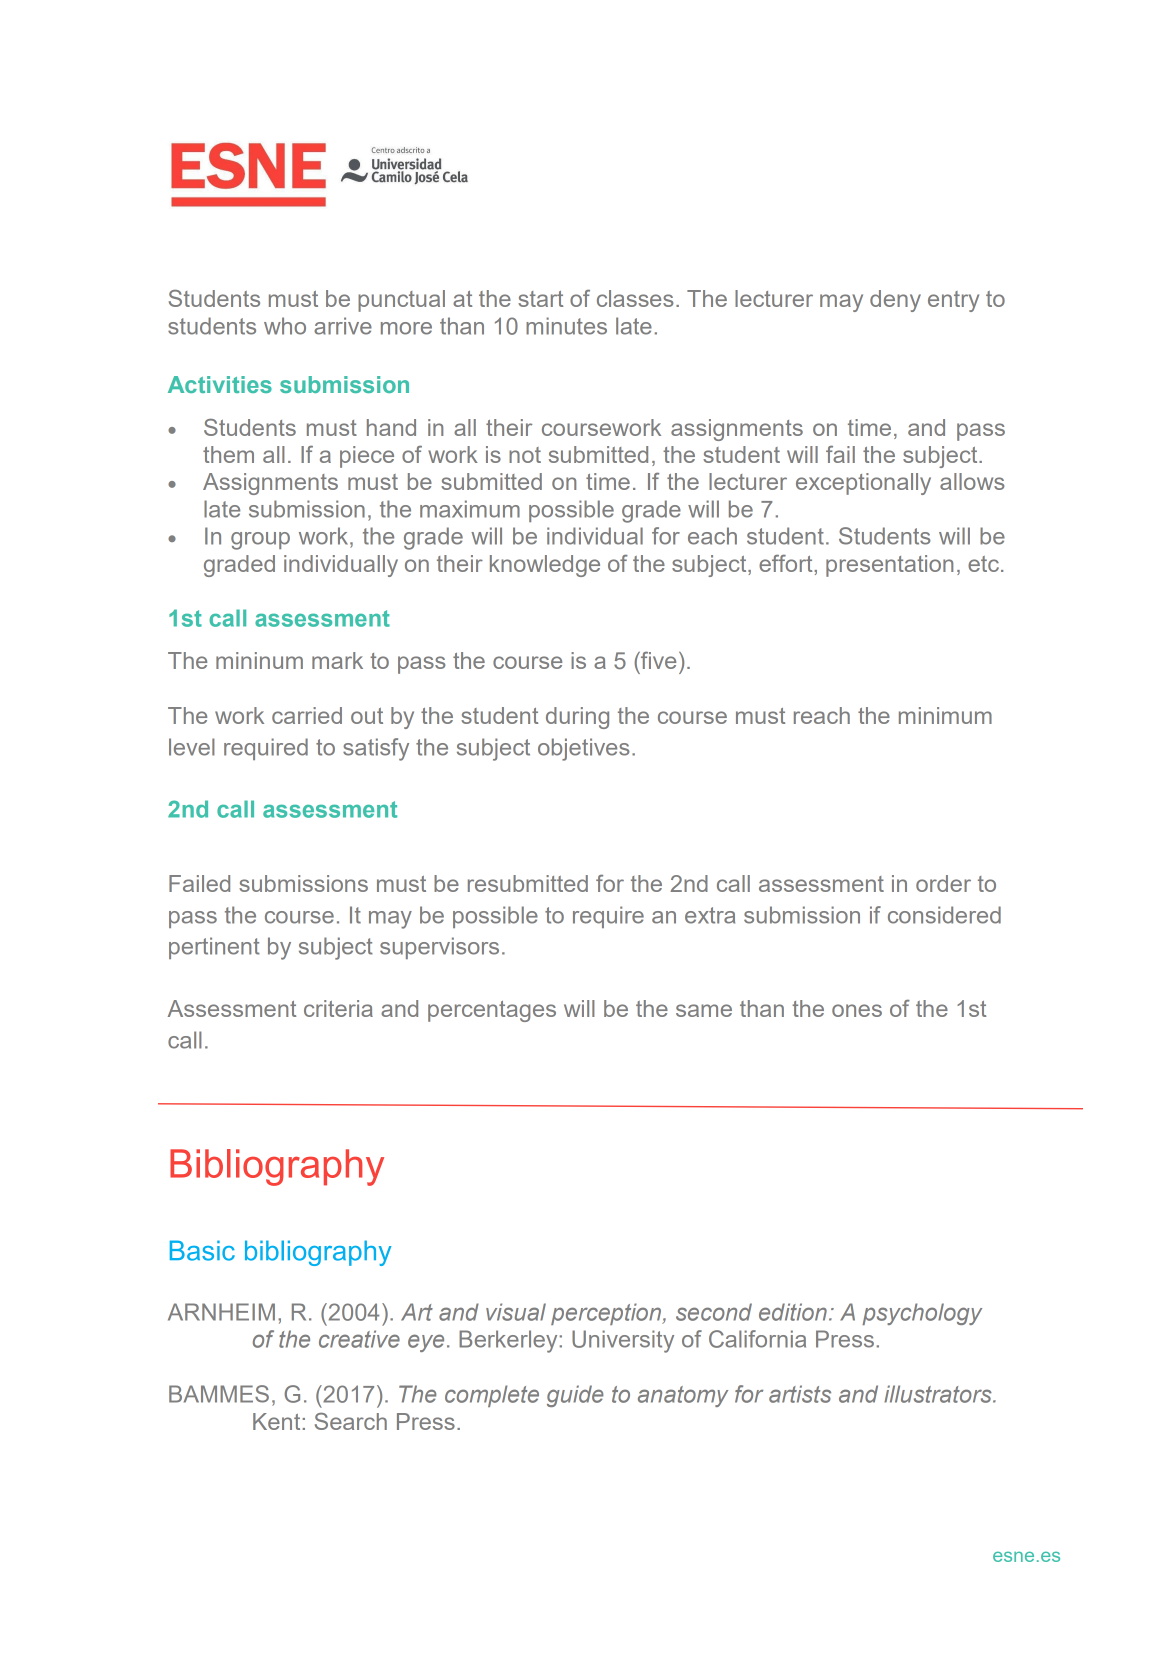  What do you see at coordinates (492, 1011) in the document?
I see `percentages` at bounding box center [492, 1011].
